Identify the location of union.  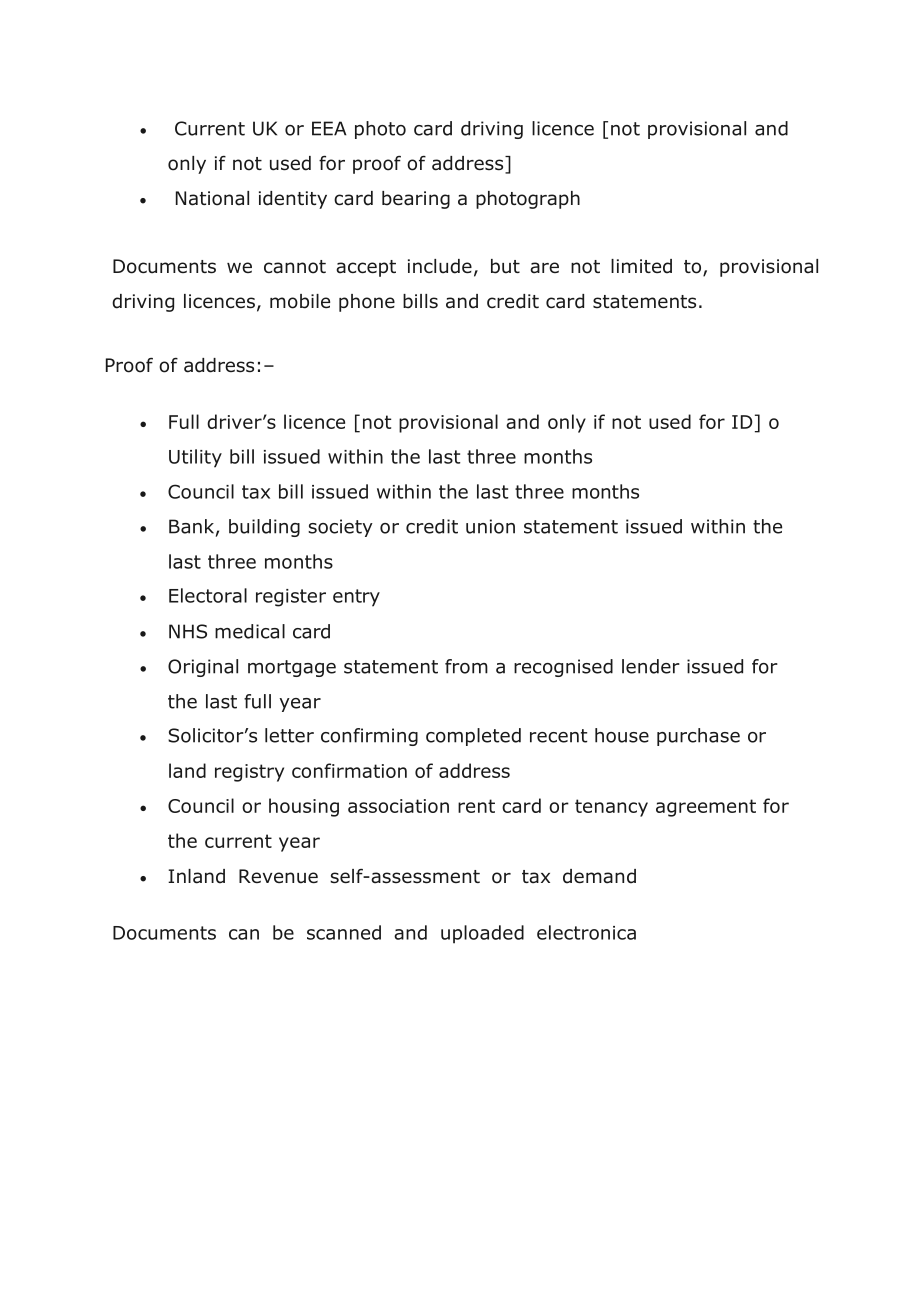
(490, 526).
